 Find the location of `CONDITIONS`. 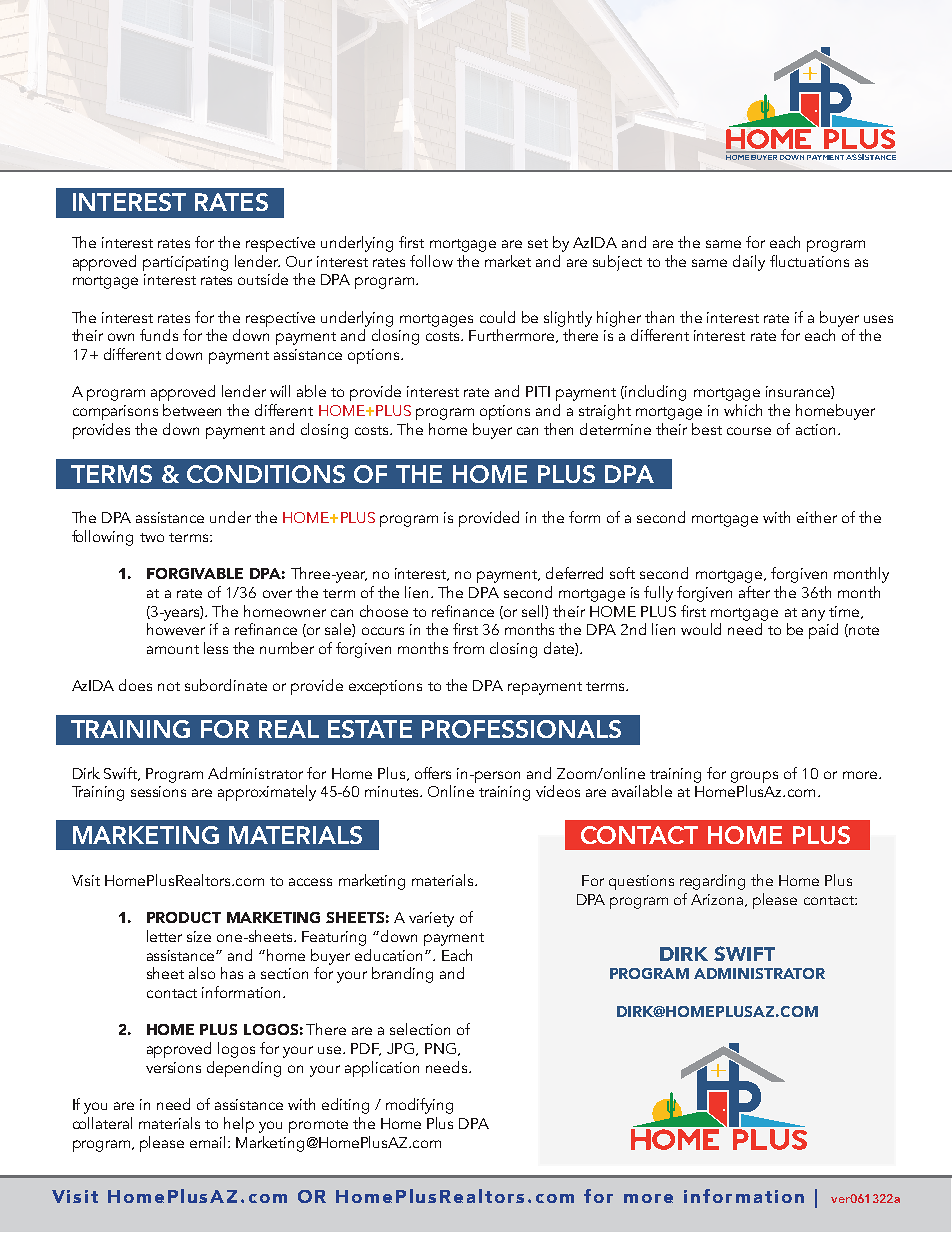

CONDITIONS is located at coordinates (266, 474).
